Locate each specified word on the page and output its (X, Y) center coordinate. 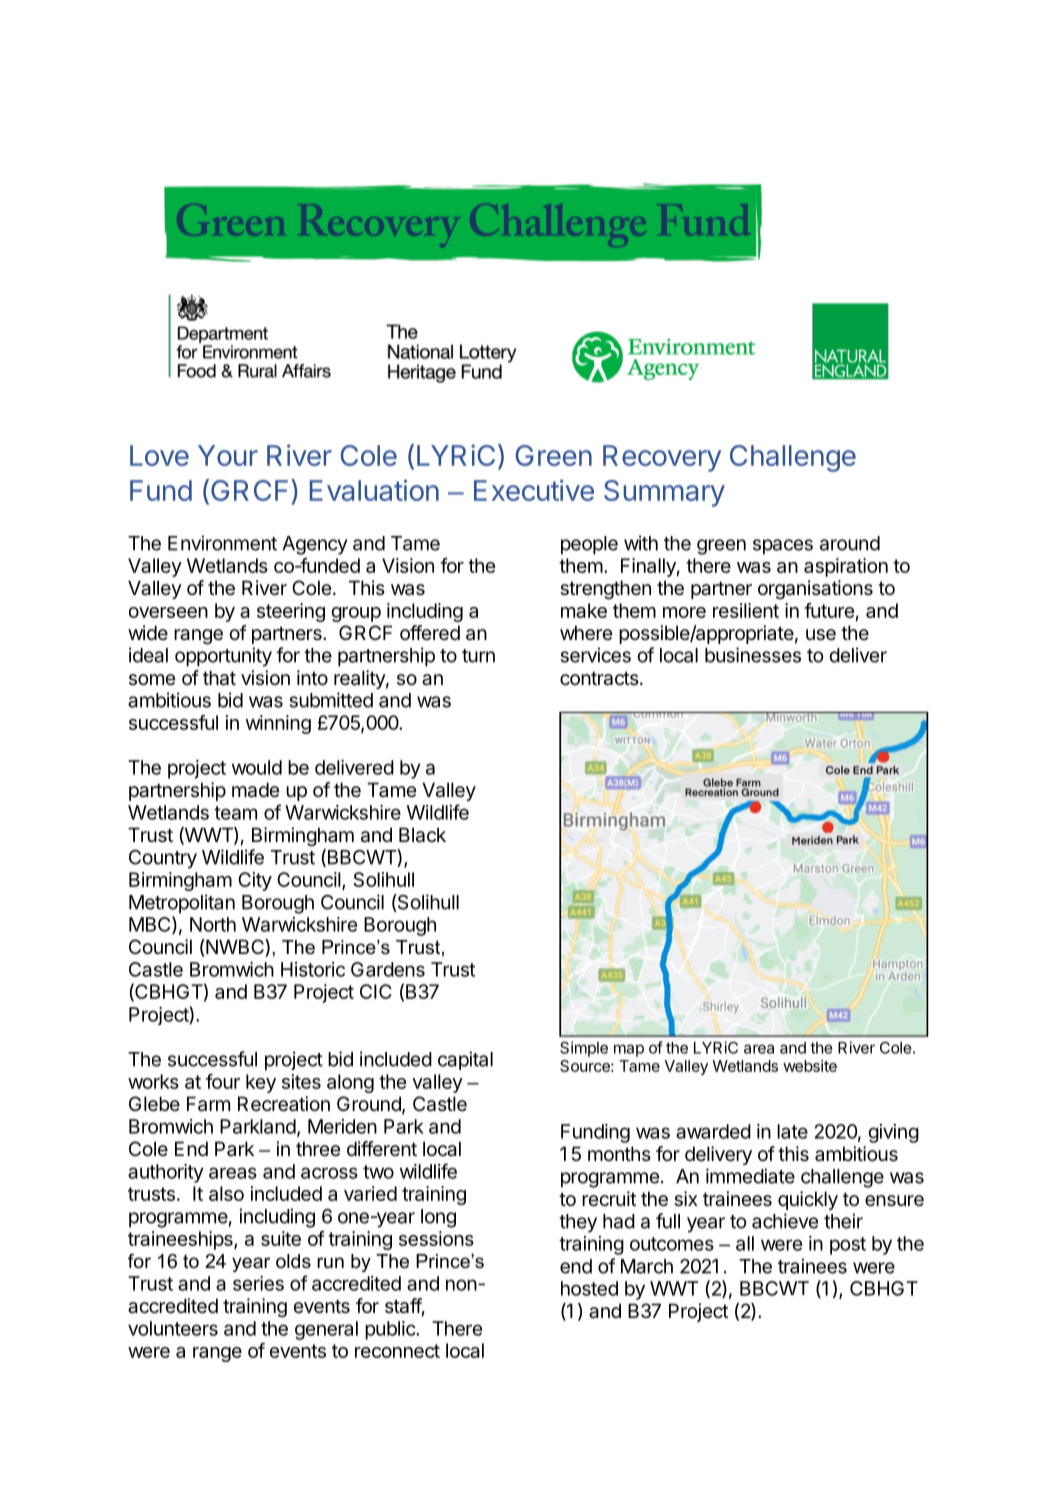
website (810, 1066)
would (257, 767)
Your (228, 455)
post (848, 1246)
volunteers (173, 1328)
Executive (534, 490)
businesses (753, 655)
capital (465, 1060)
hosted (589, 1288)
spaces (783, 547)
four (223, 1081)
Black (422, 835)
